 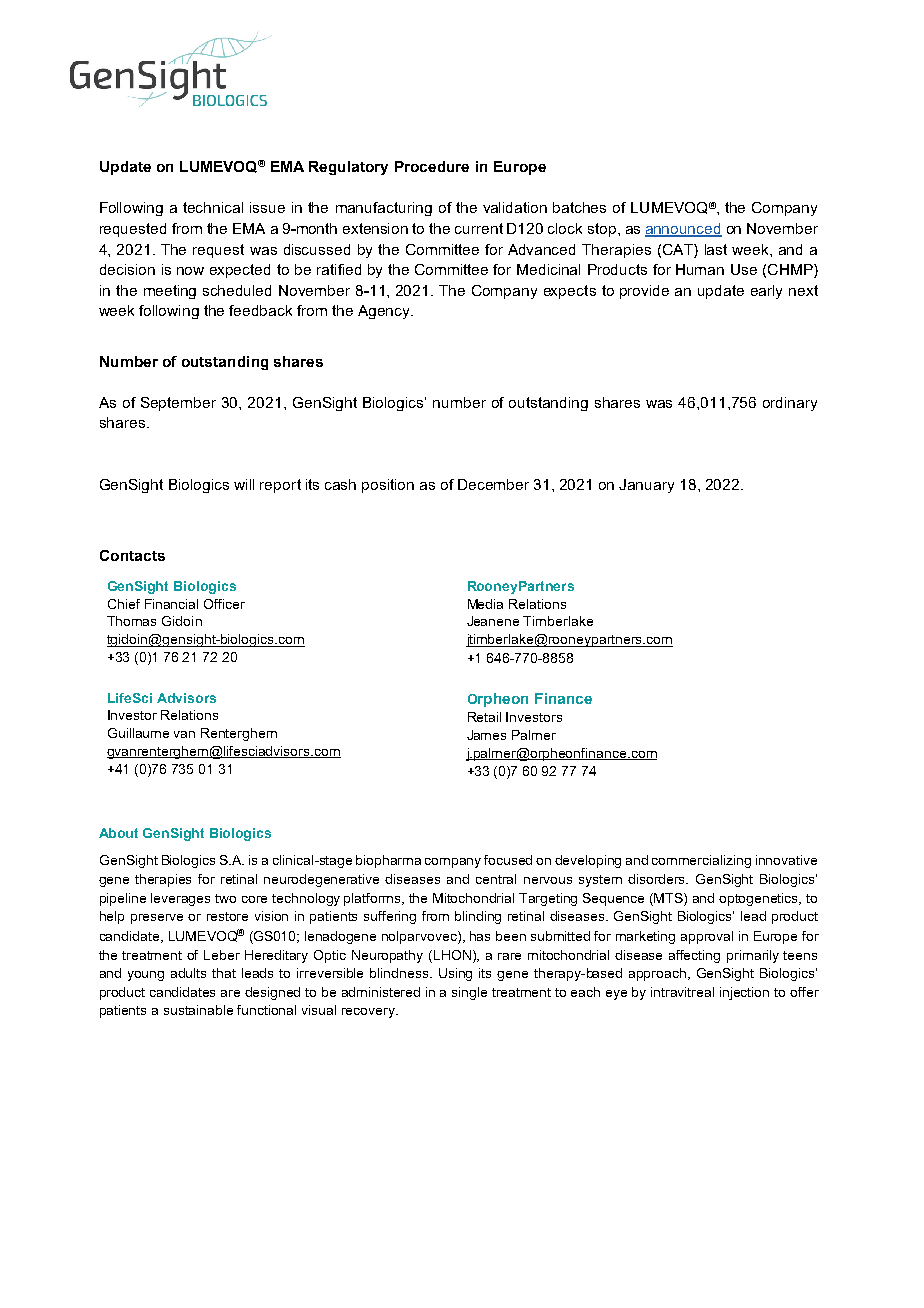 I want to click on September, so click(x=178, y=404).
